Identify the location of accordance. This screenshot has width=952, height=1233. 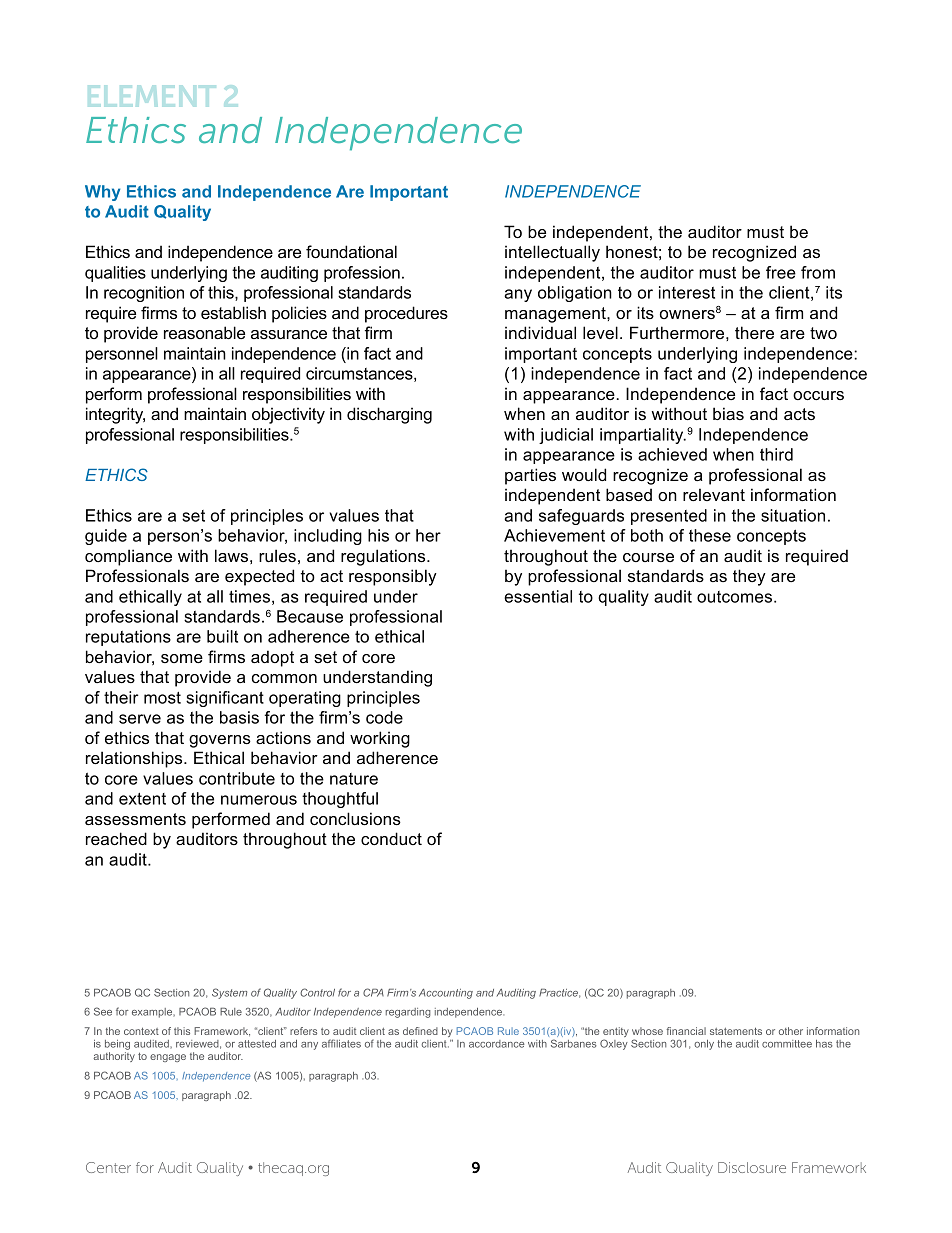
(497, 1044).
